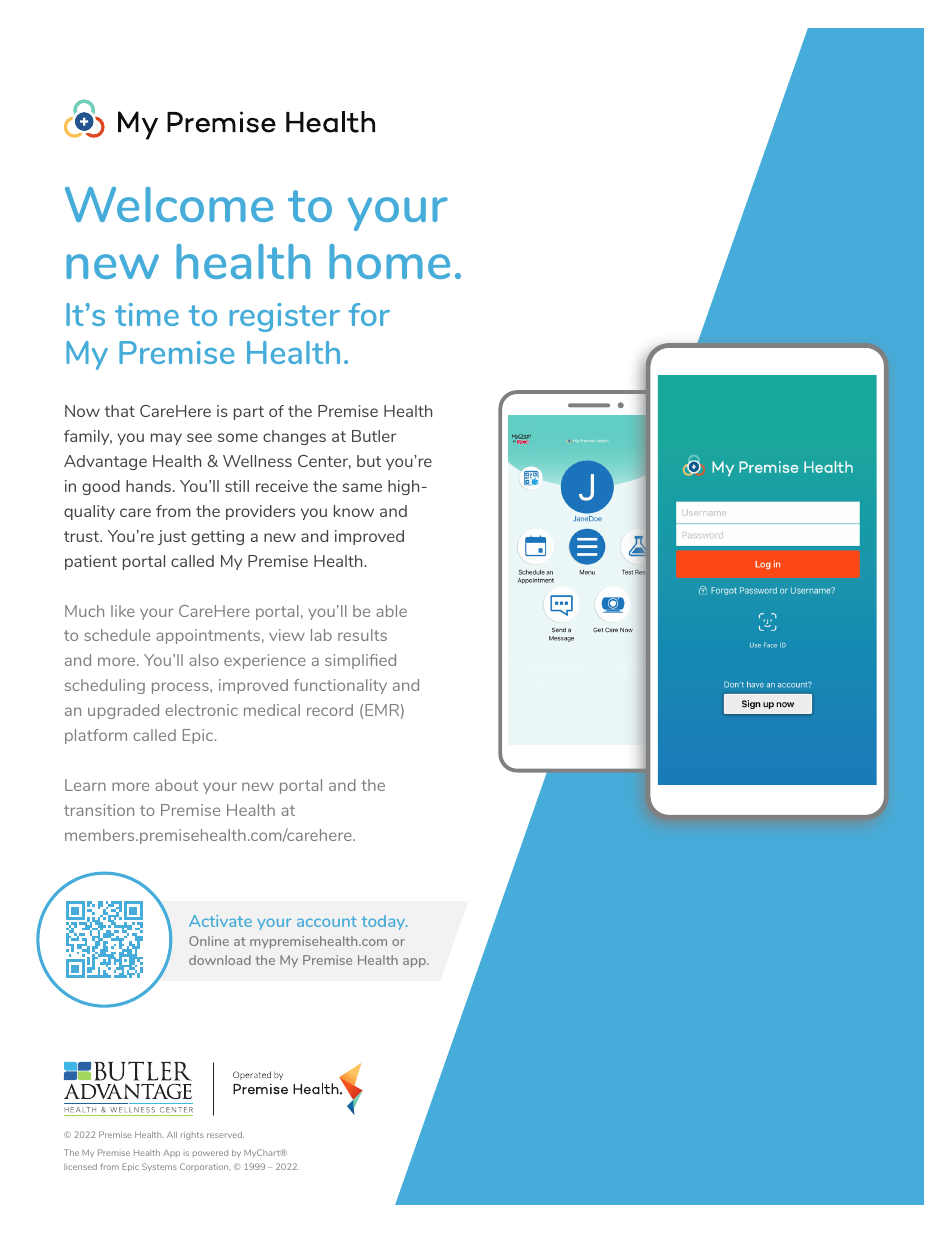 The image size is (952, 1233). I want to click on like, so click(123, 611).
